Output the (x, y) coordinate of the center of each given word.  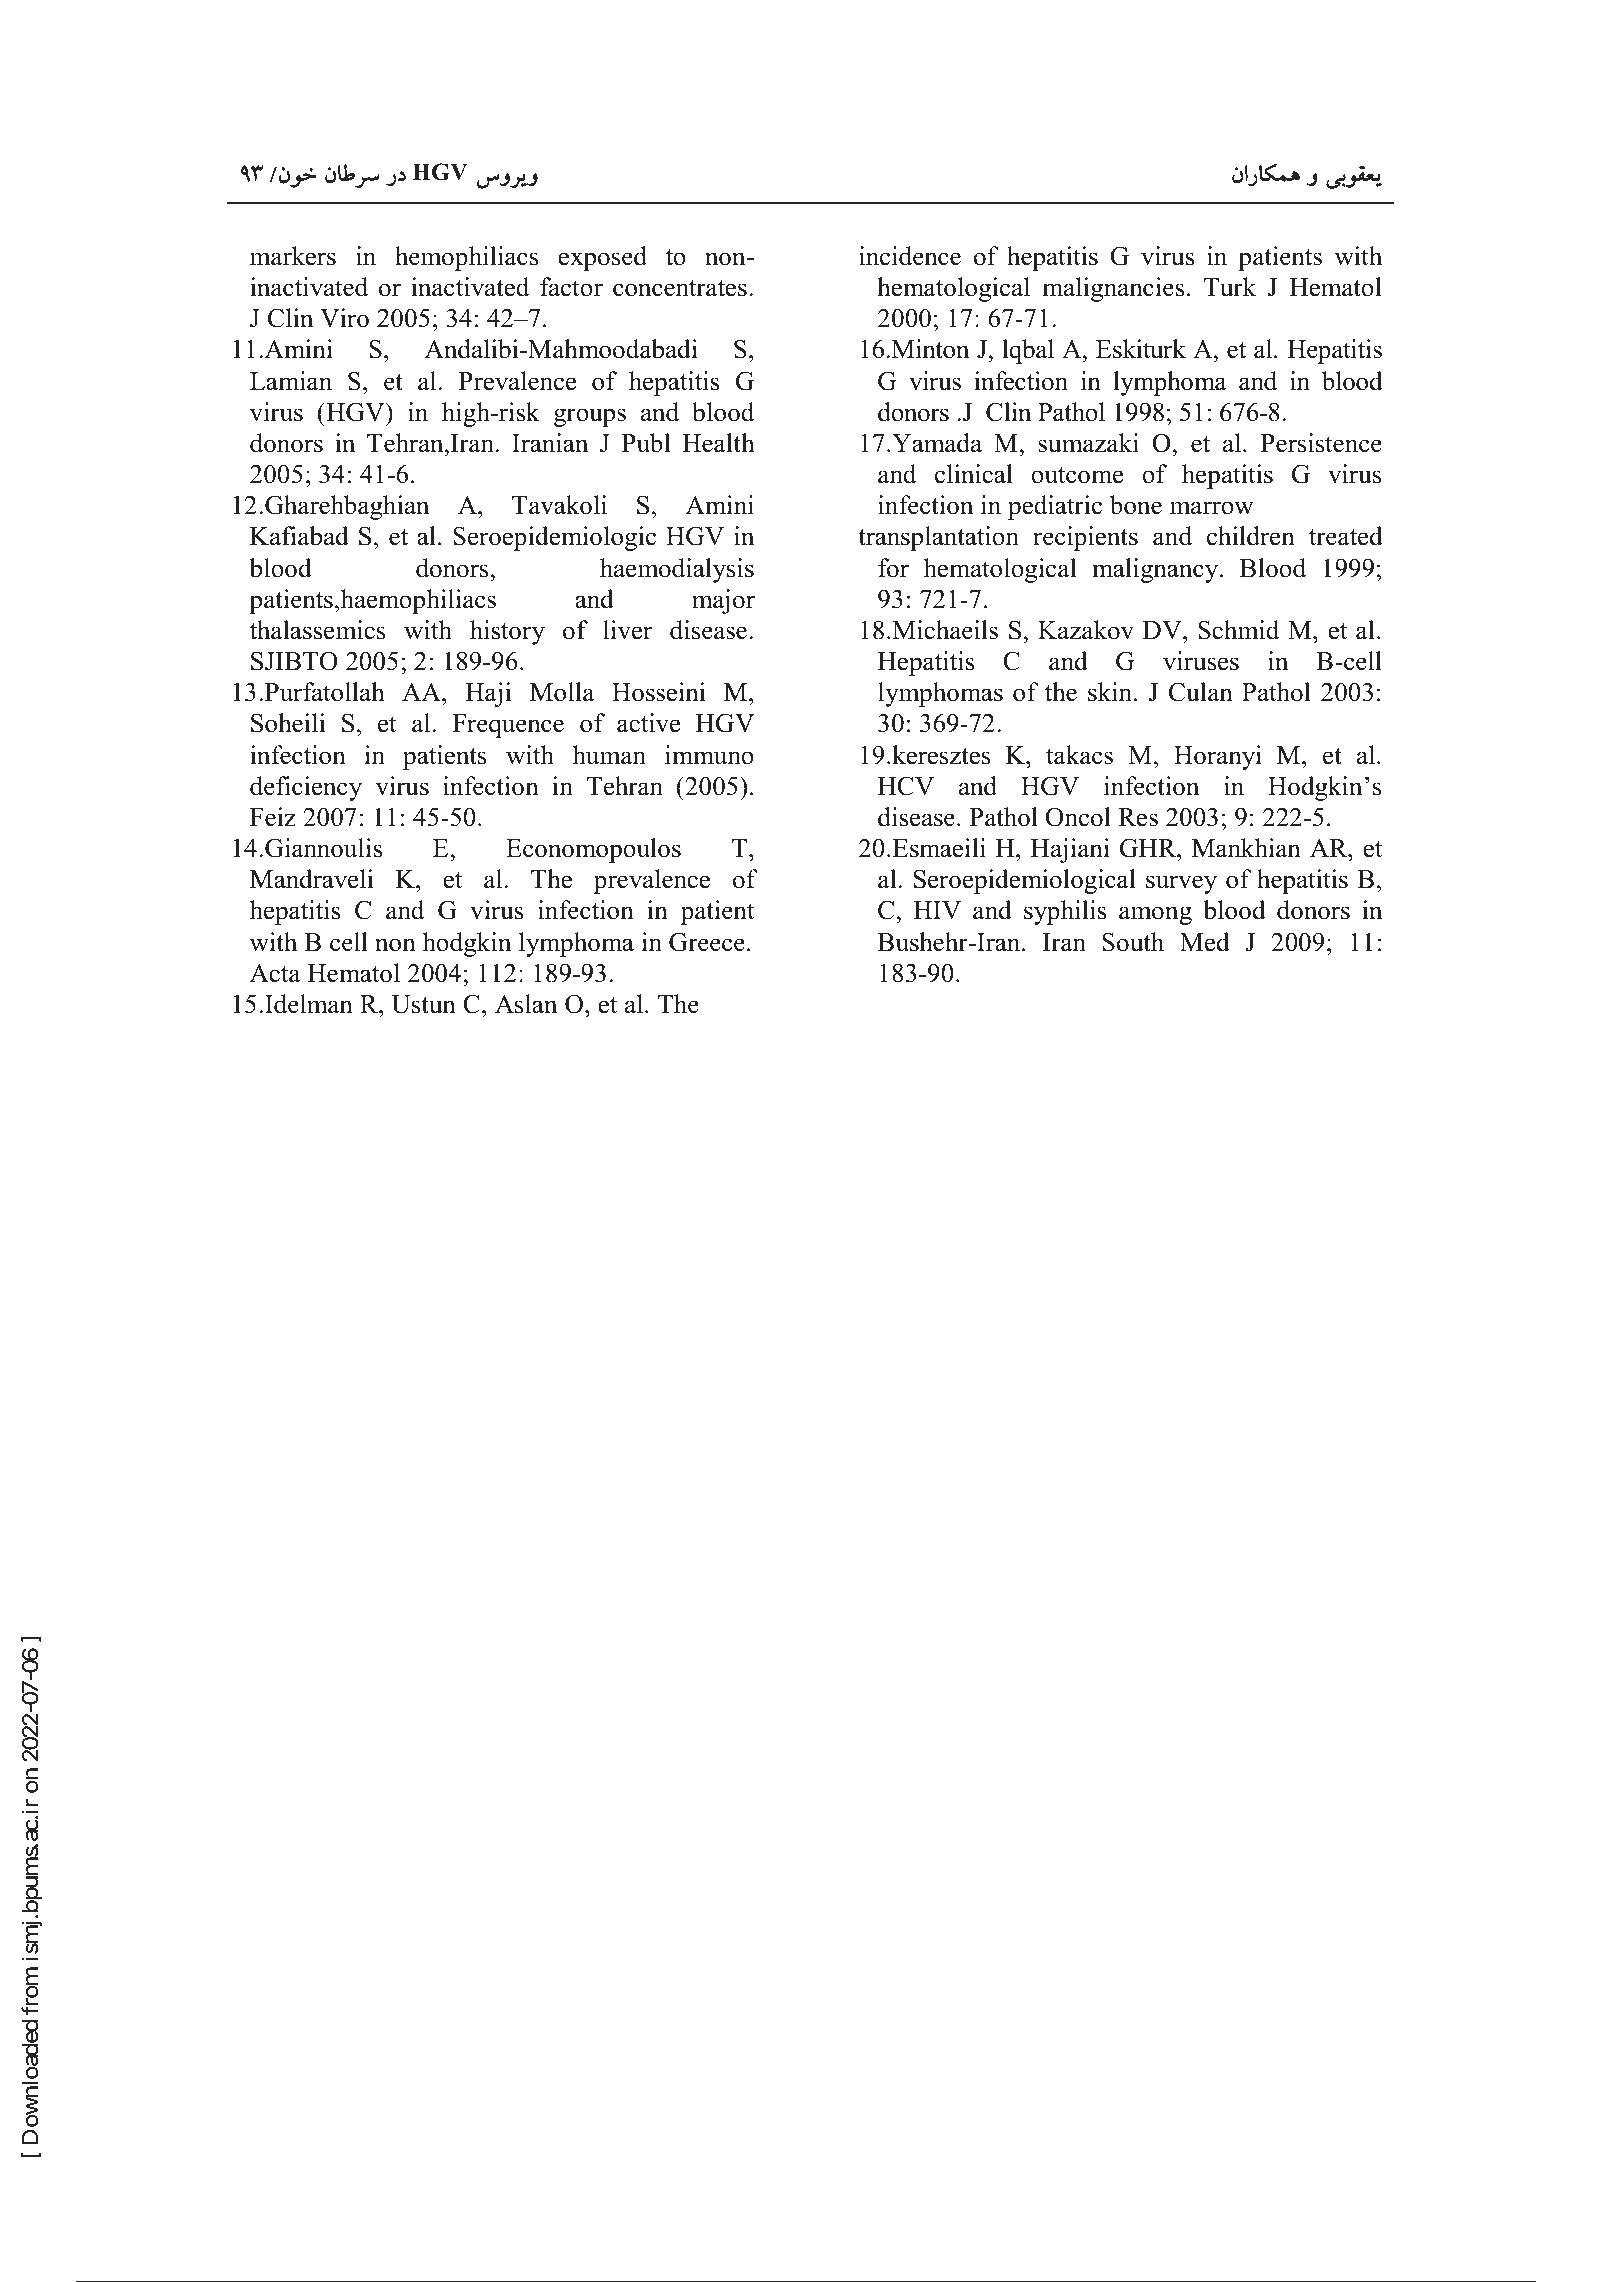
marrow (1212, 508)
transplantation (938, 538)
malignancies (1113, 289)
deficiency (306, 788)
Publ (646, 443)
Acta (275, 973)
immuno (709, 755)
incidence (910, 256)
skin (1111, 692)
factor (571, 287)
